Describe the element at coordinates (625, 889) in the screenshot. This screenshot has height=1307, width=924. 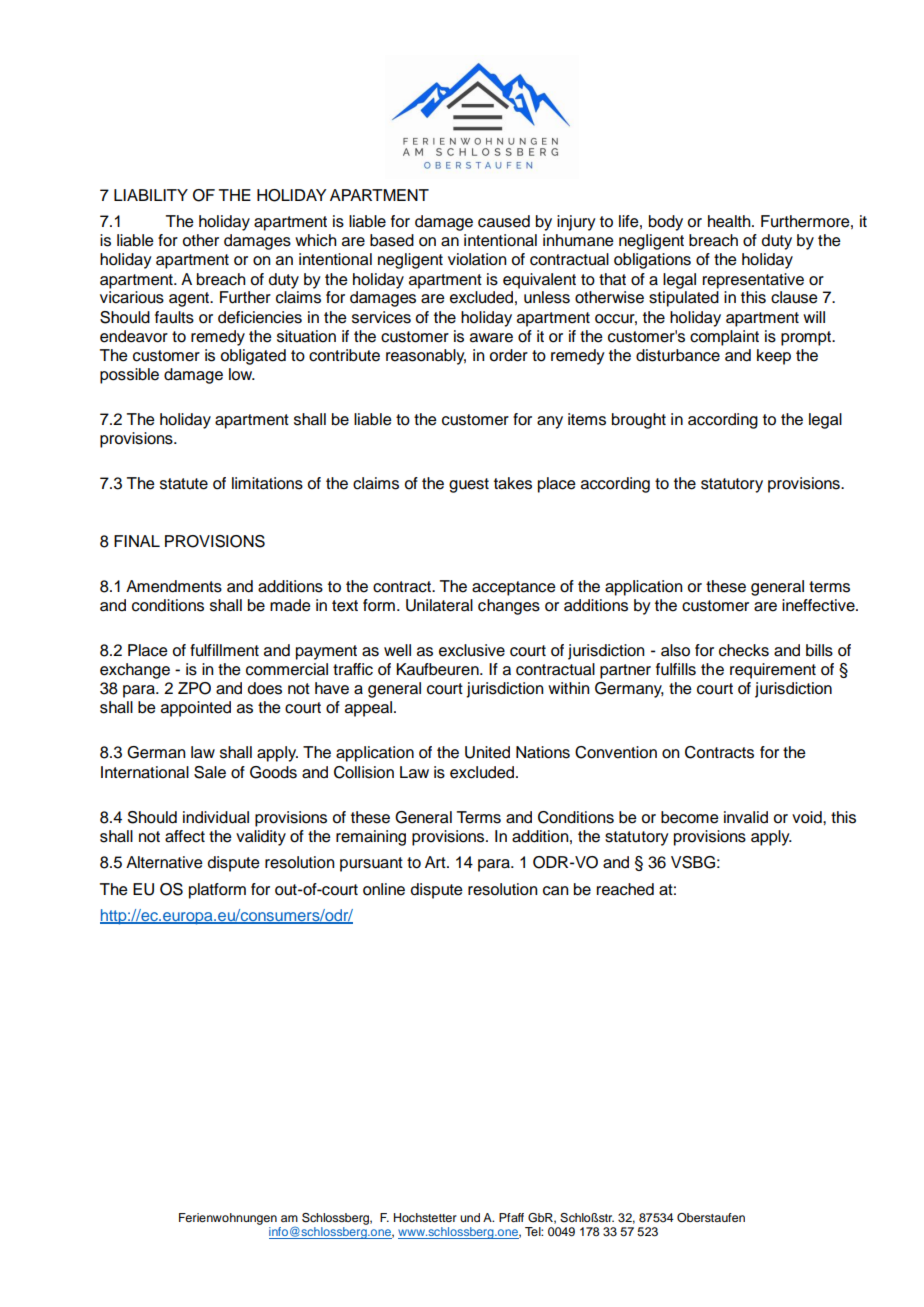
I see `reached` at that location.
